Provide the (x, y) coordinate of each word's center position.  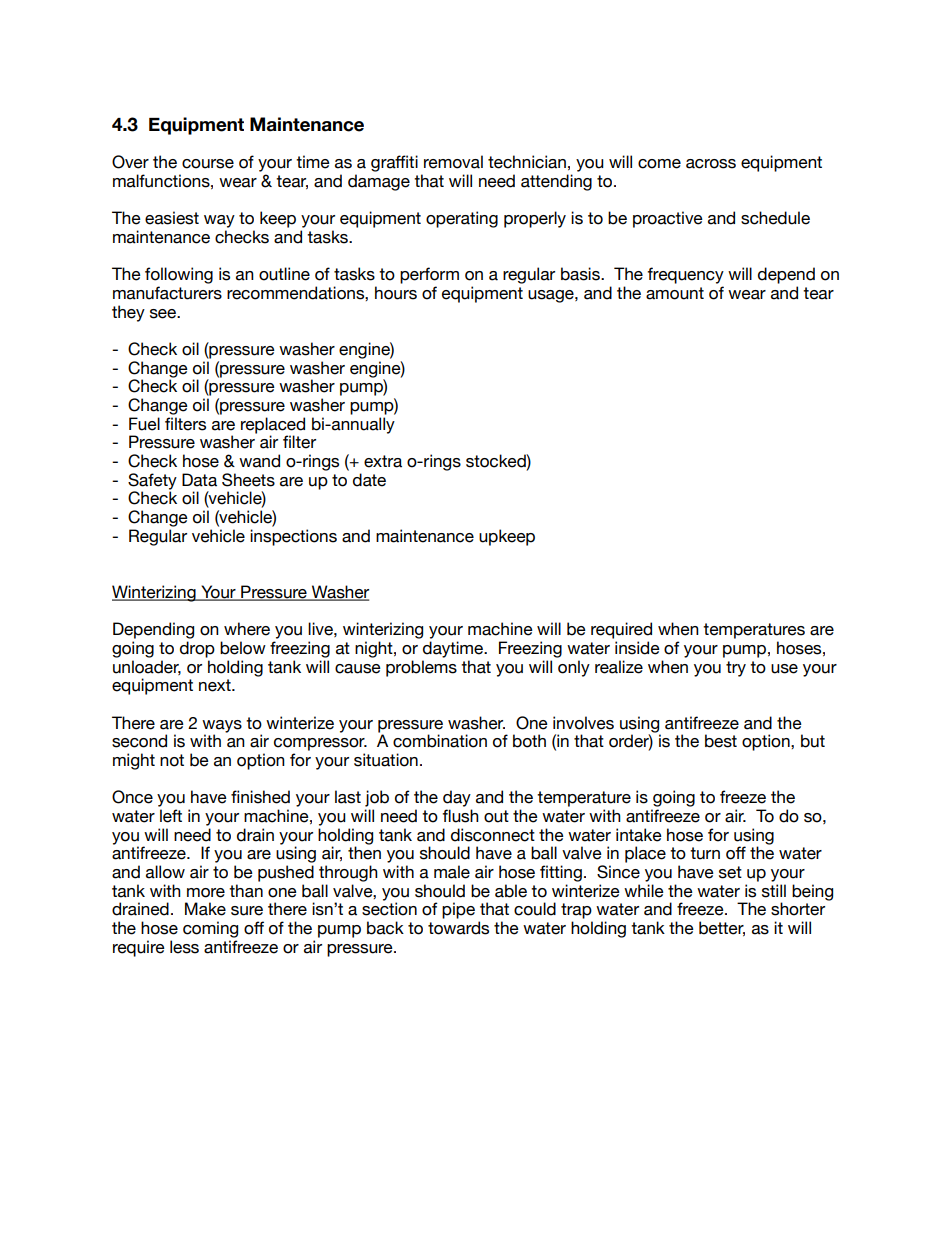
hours (396, 293)
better (722, 928)
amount (675, 293)
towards (458, 928)
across (711, 164)
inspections (293, 537)
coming (210, 929)
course (208, 164)
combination (440, 741)
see (164, 314)
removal (453, 162)
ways (222, 727)
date (369, 480)
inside (637, 648)
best (721, 741)
